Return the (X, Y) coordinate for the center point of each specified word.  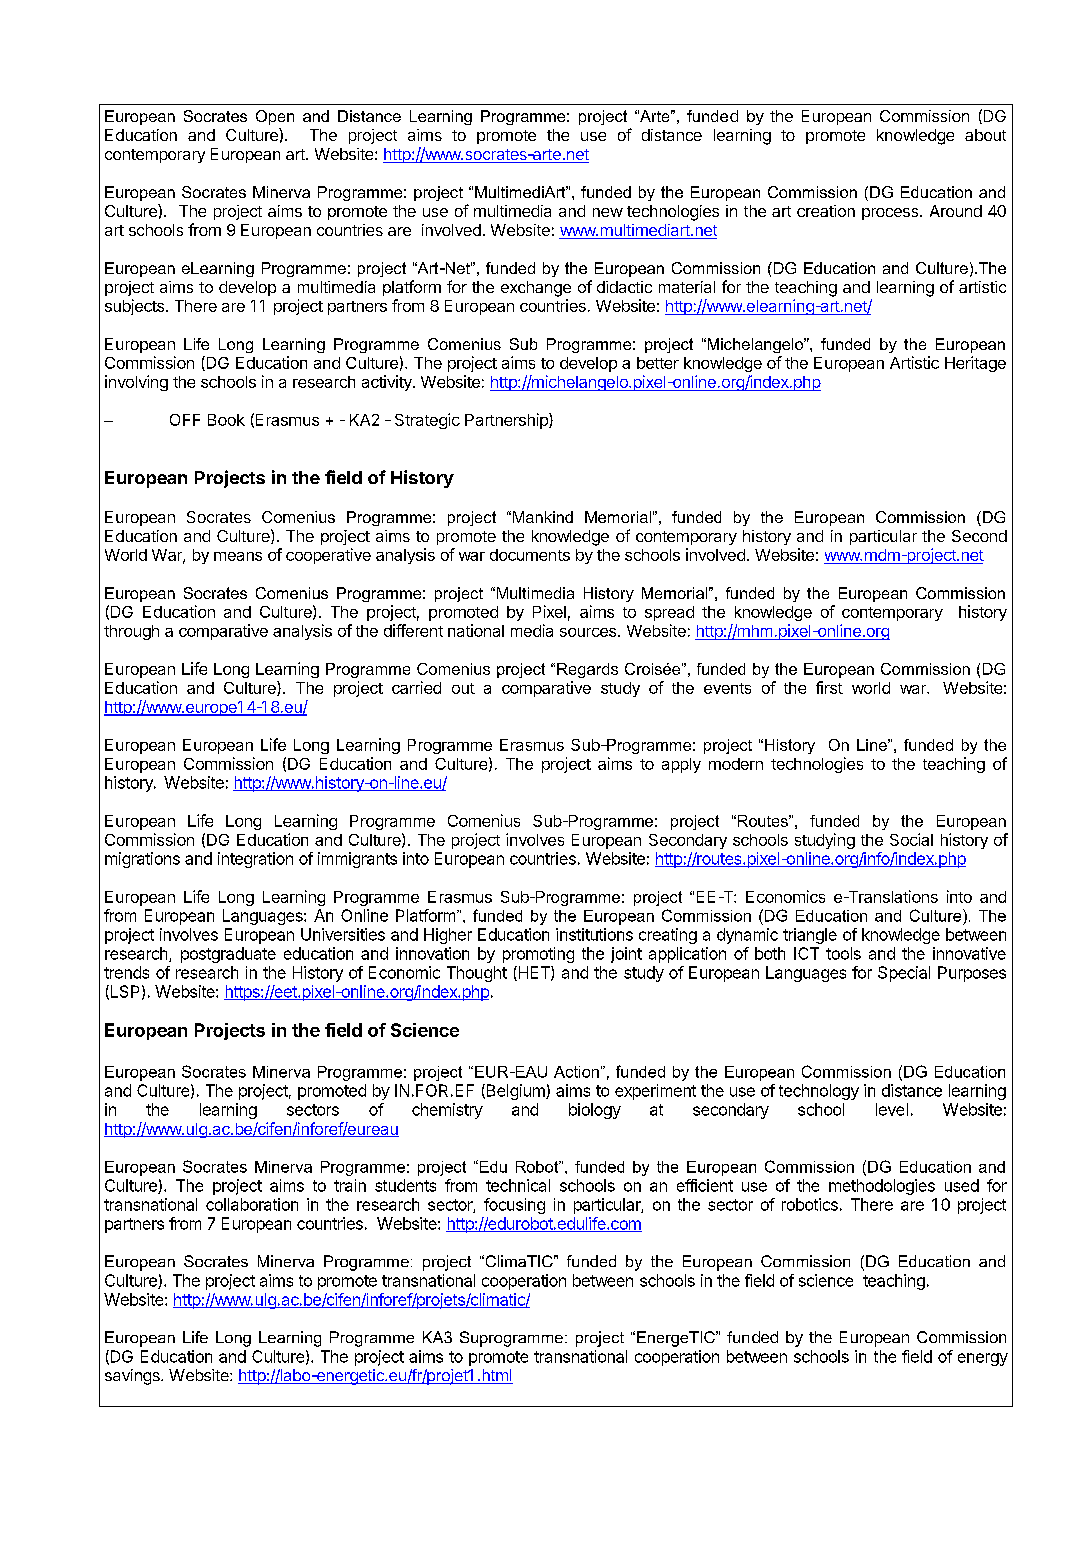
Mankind (543, 517)
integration (255, 860)
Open (275, 117)
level (892, 1109)
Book (226, 420)
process (891, 214)
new (608, 212)
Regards (587, 670)
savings (133, 1377)
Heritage (975, 364)
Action (576, 1072)
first (829, 687)
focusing (514, 1206)
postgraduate (228, 955)
